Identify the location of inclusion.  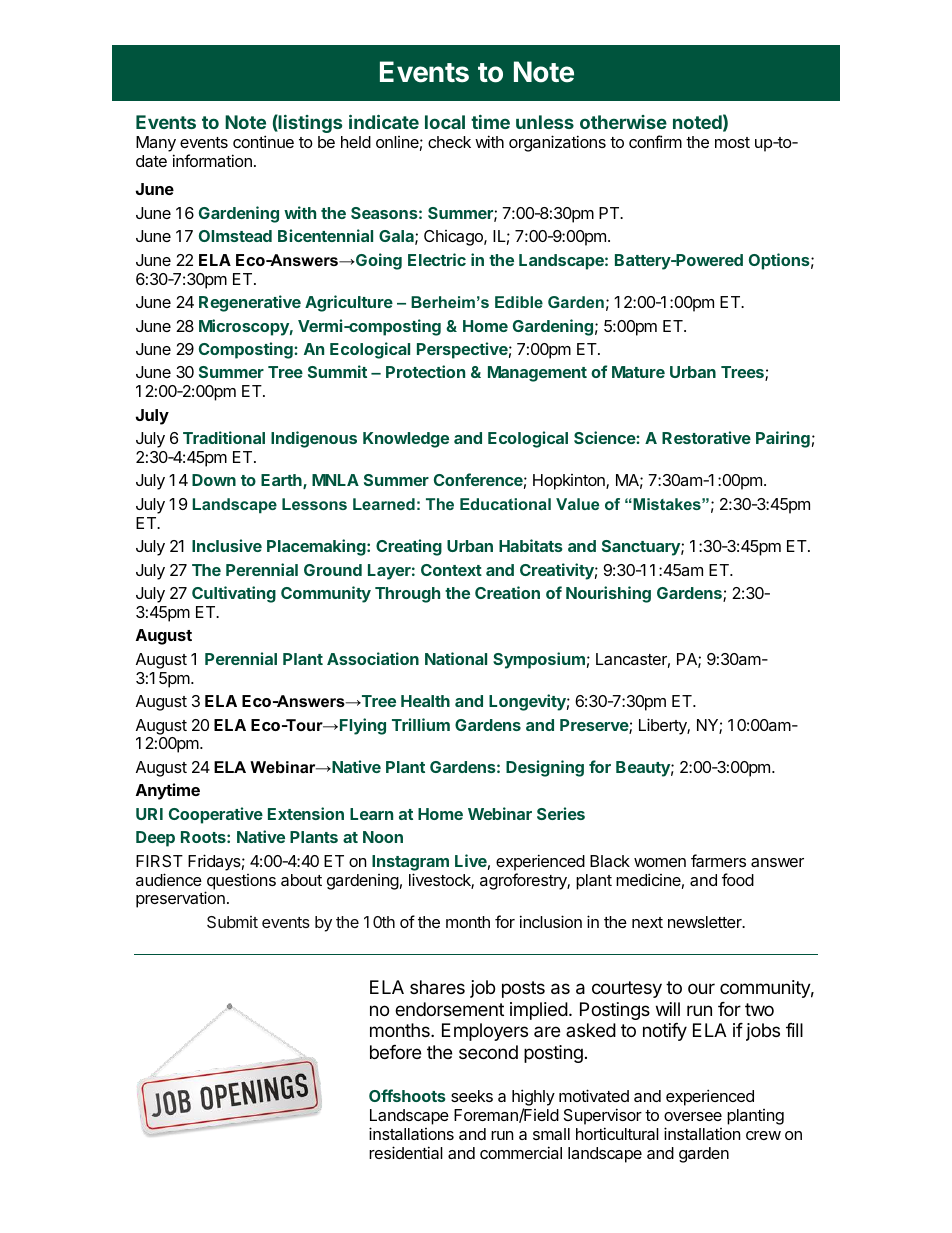
(551, 921).
